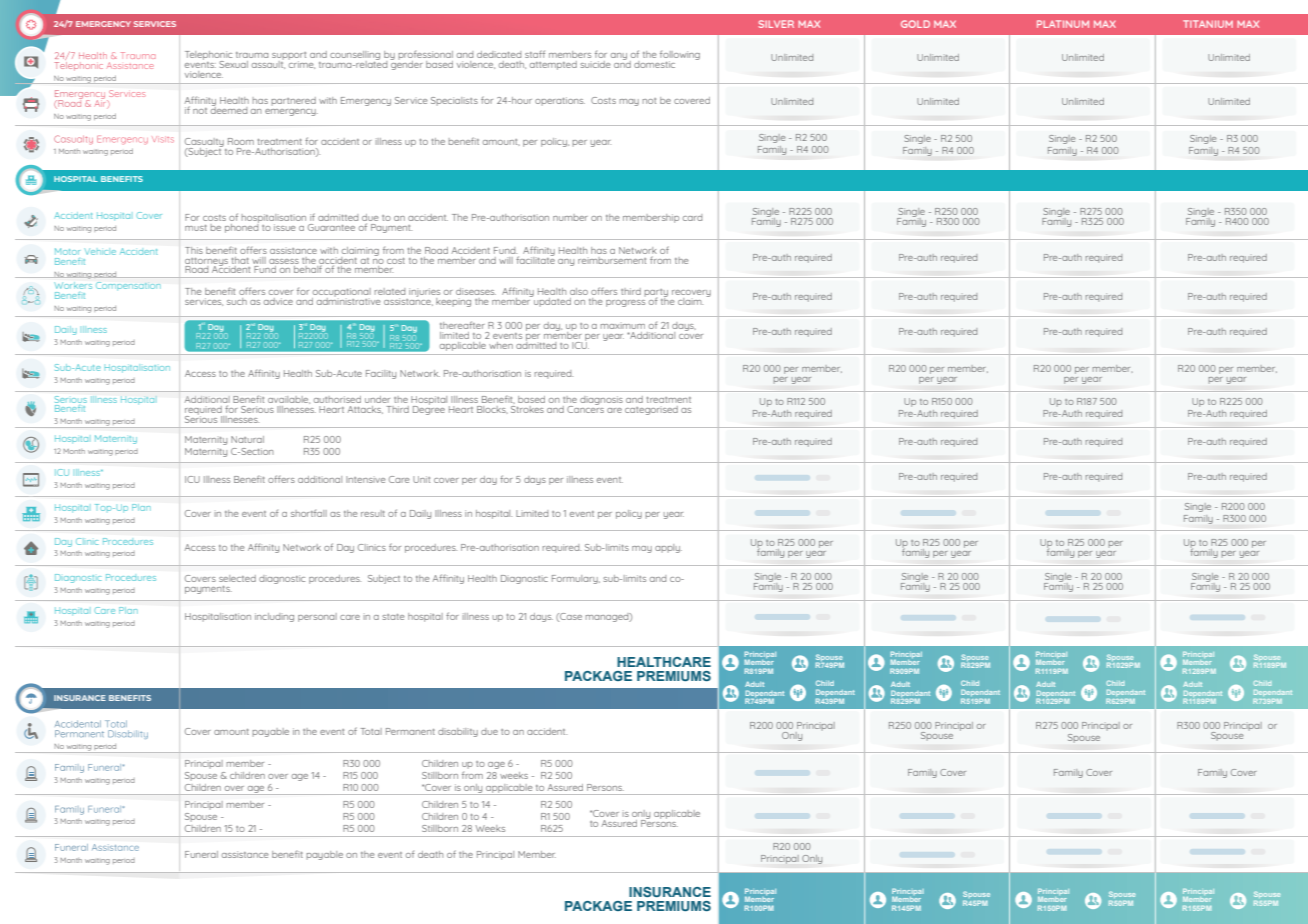  I want to click on apply, so click(668, 548).
